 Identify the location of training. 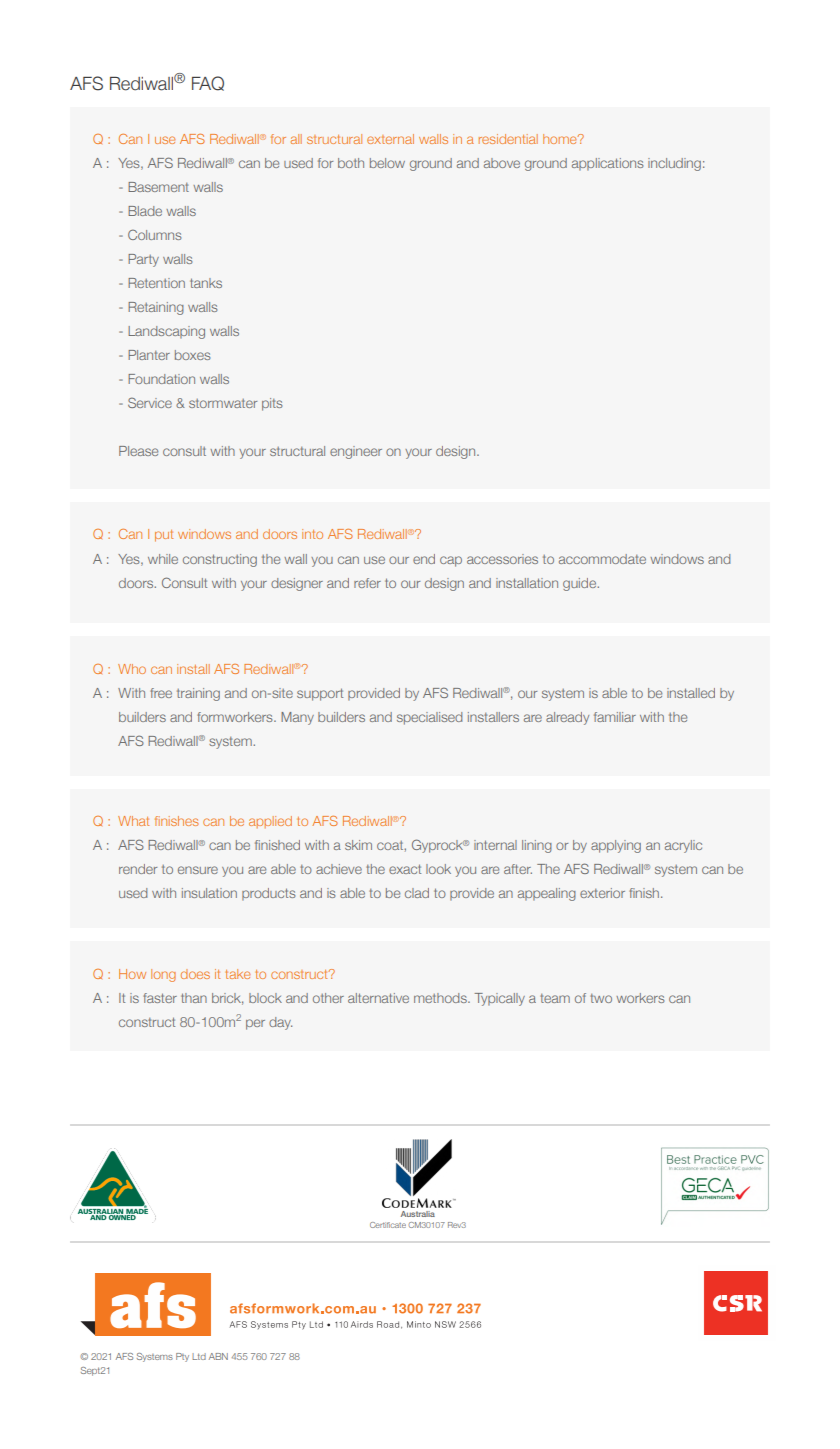
(198, 694).
